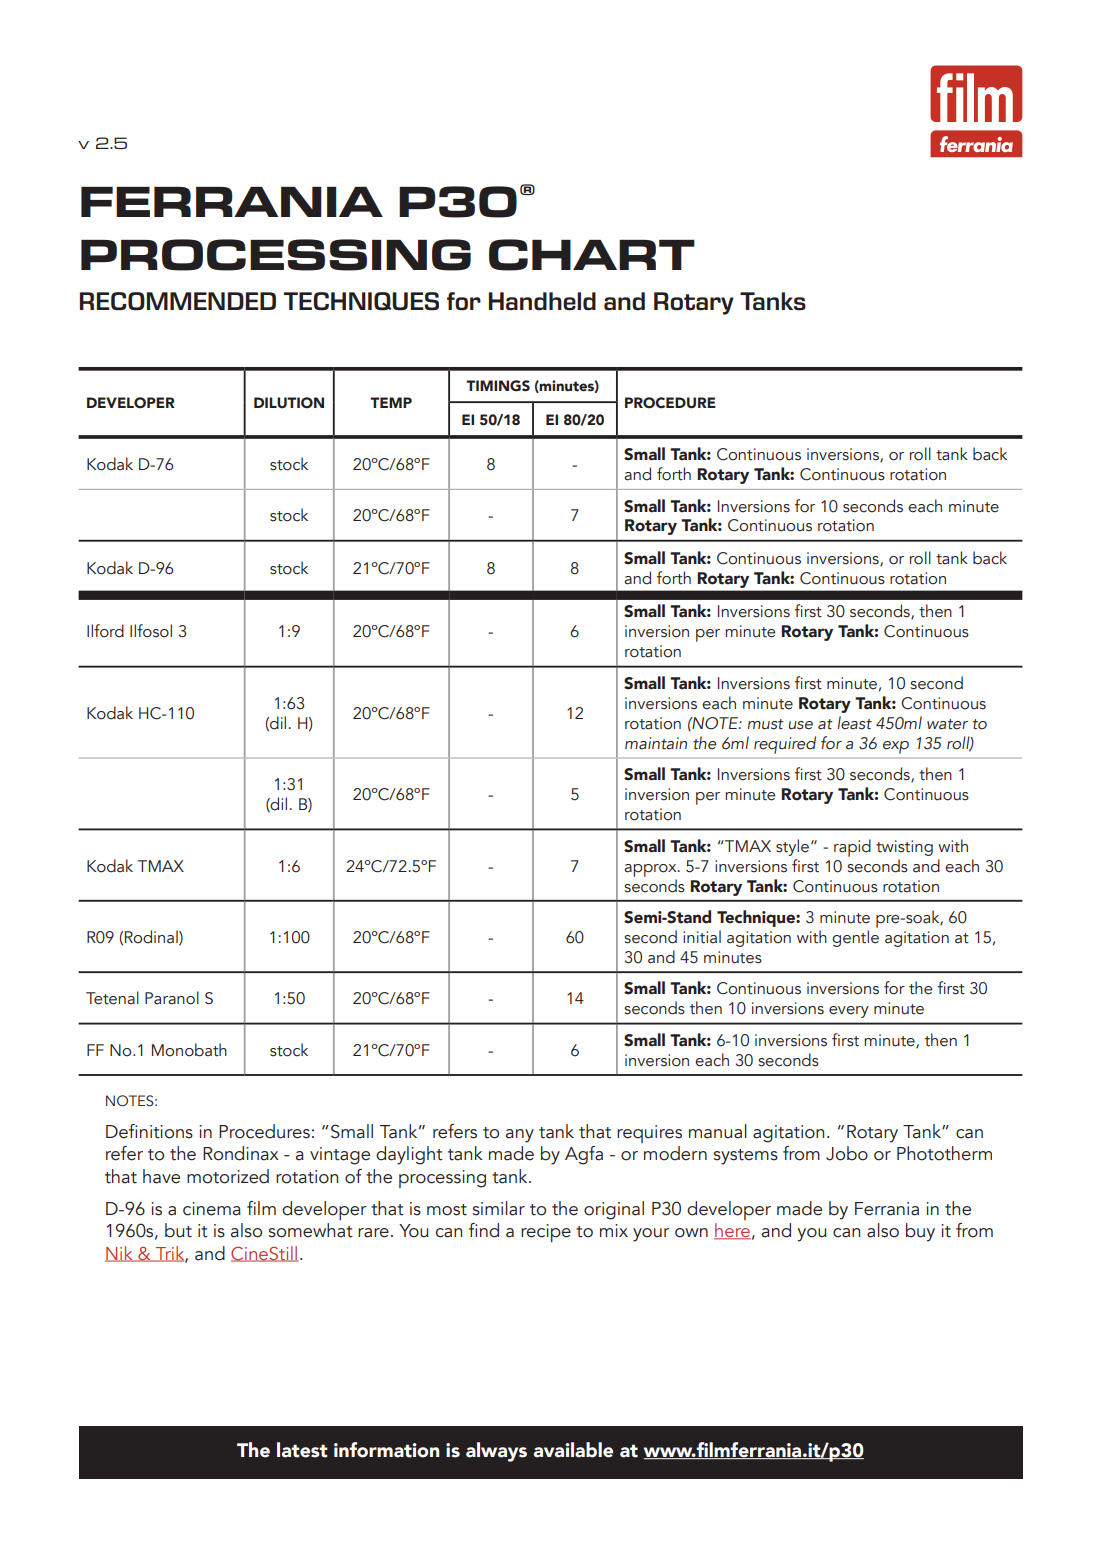 The width and height of the screenshot is (1101, 1557). Describe the element at coordinates (542, 301) in the screenshot. I see `Handheld` at that location.
